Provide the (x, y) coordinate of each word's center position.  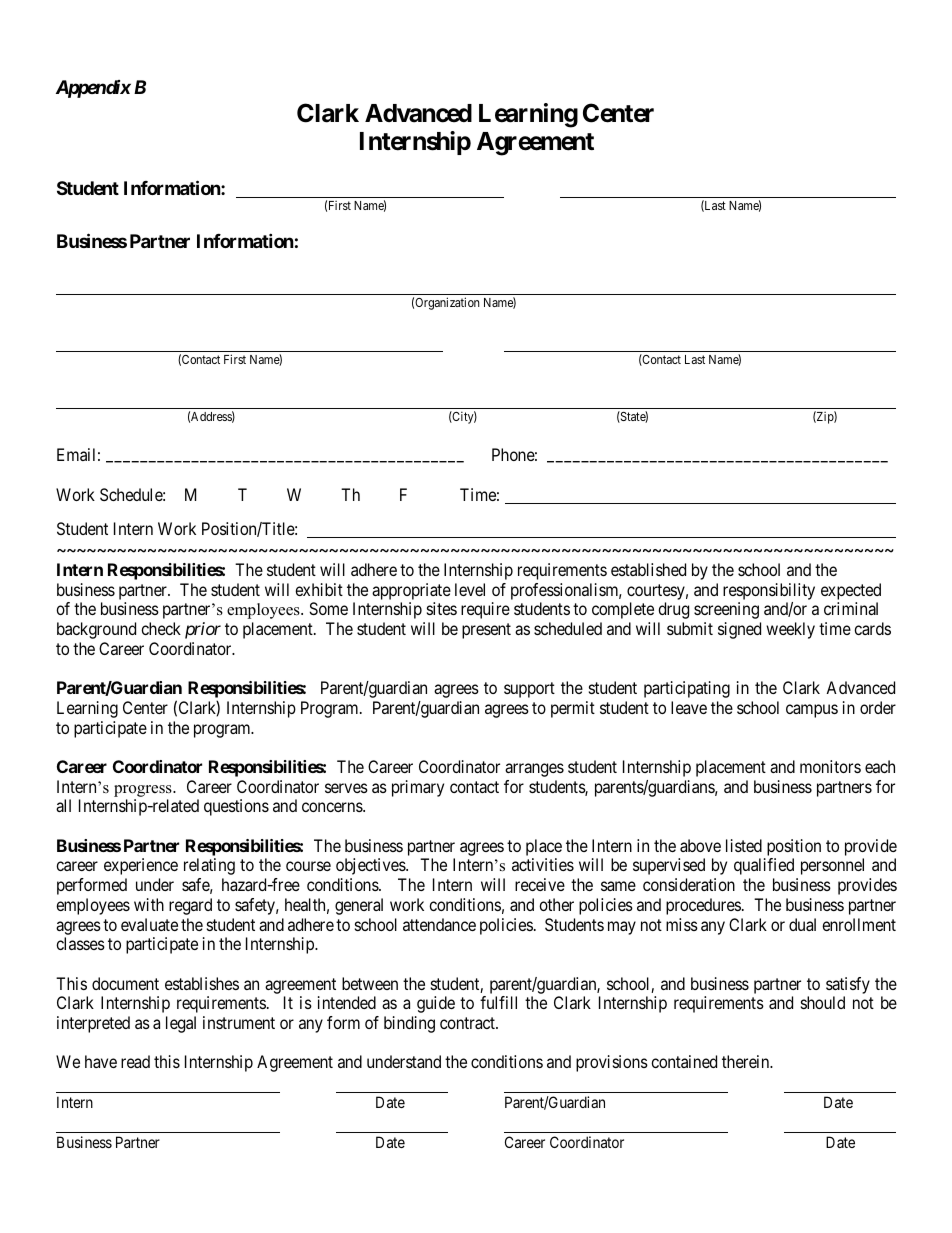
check (161, 628)
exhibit (319, 589)
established (648, 569)
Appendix (93, 89)
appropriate (411, 591)
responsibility (769, 591)
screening (726, 610)
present (486, 631)
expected (851, 591)
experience (141, 866)
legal (181, 1024)
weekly (790, 630)
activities (543, 864)
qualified (764, 866)
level (470, 589)
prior (203, 630)
